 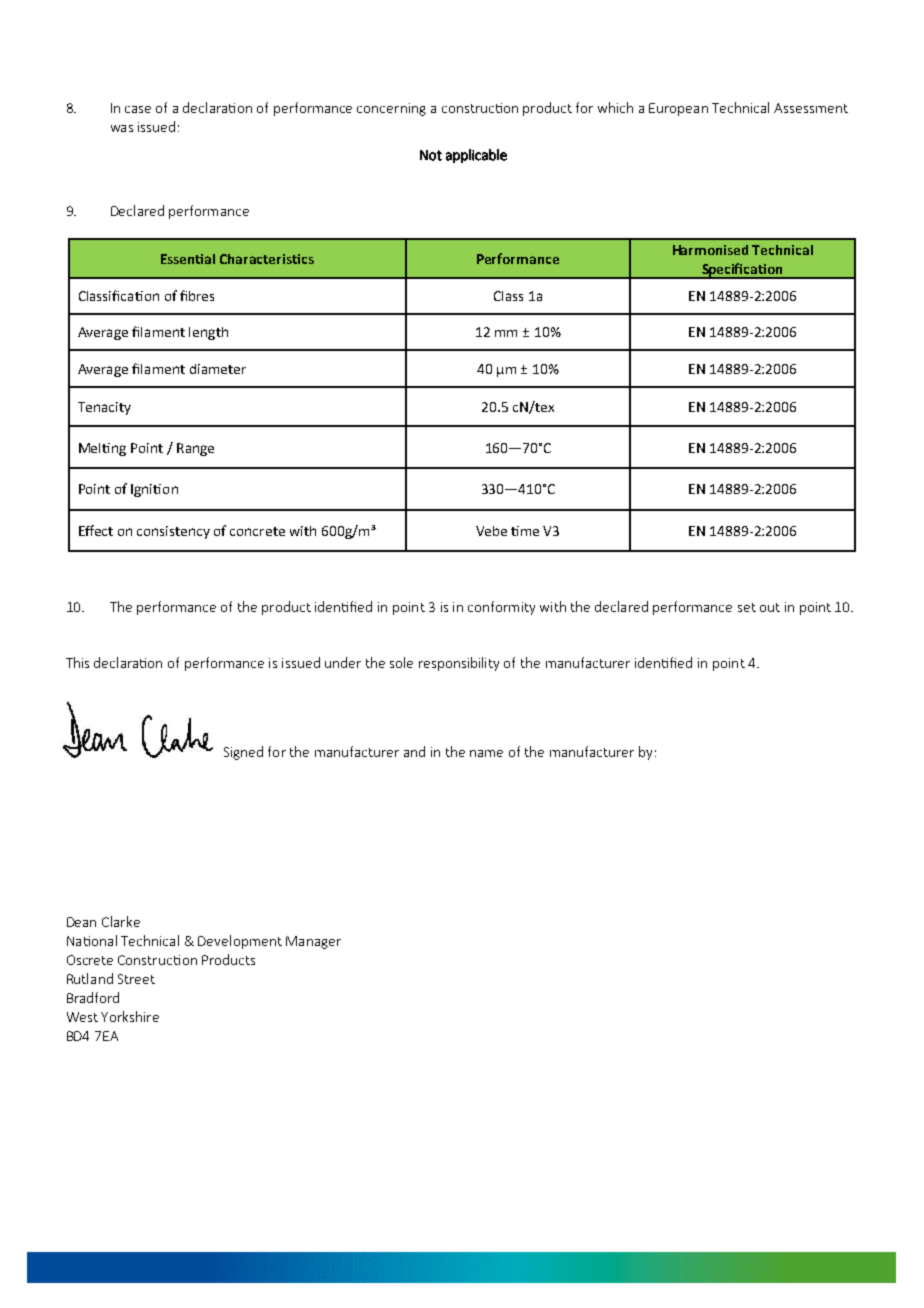 I want to click on European, so click(x=678, y=109).
